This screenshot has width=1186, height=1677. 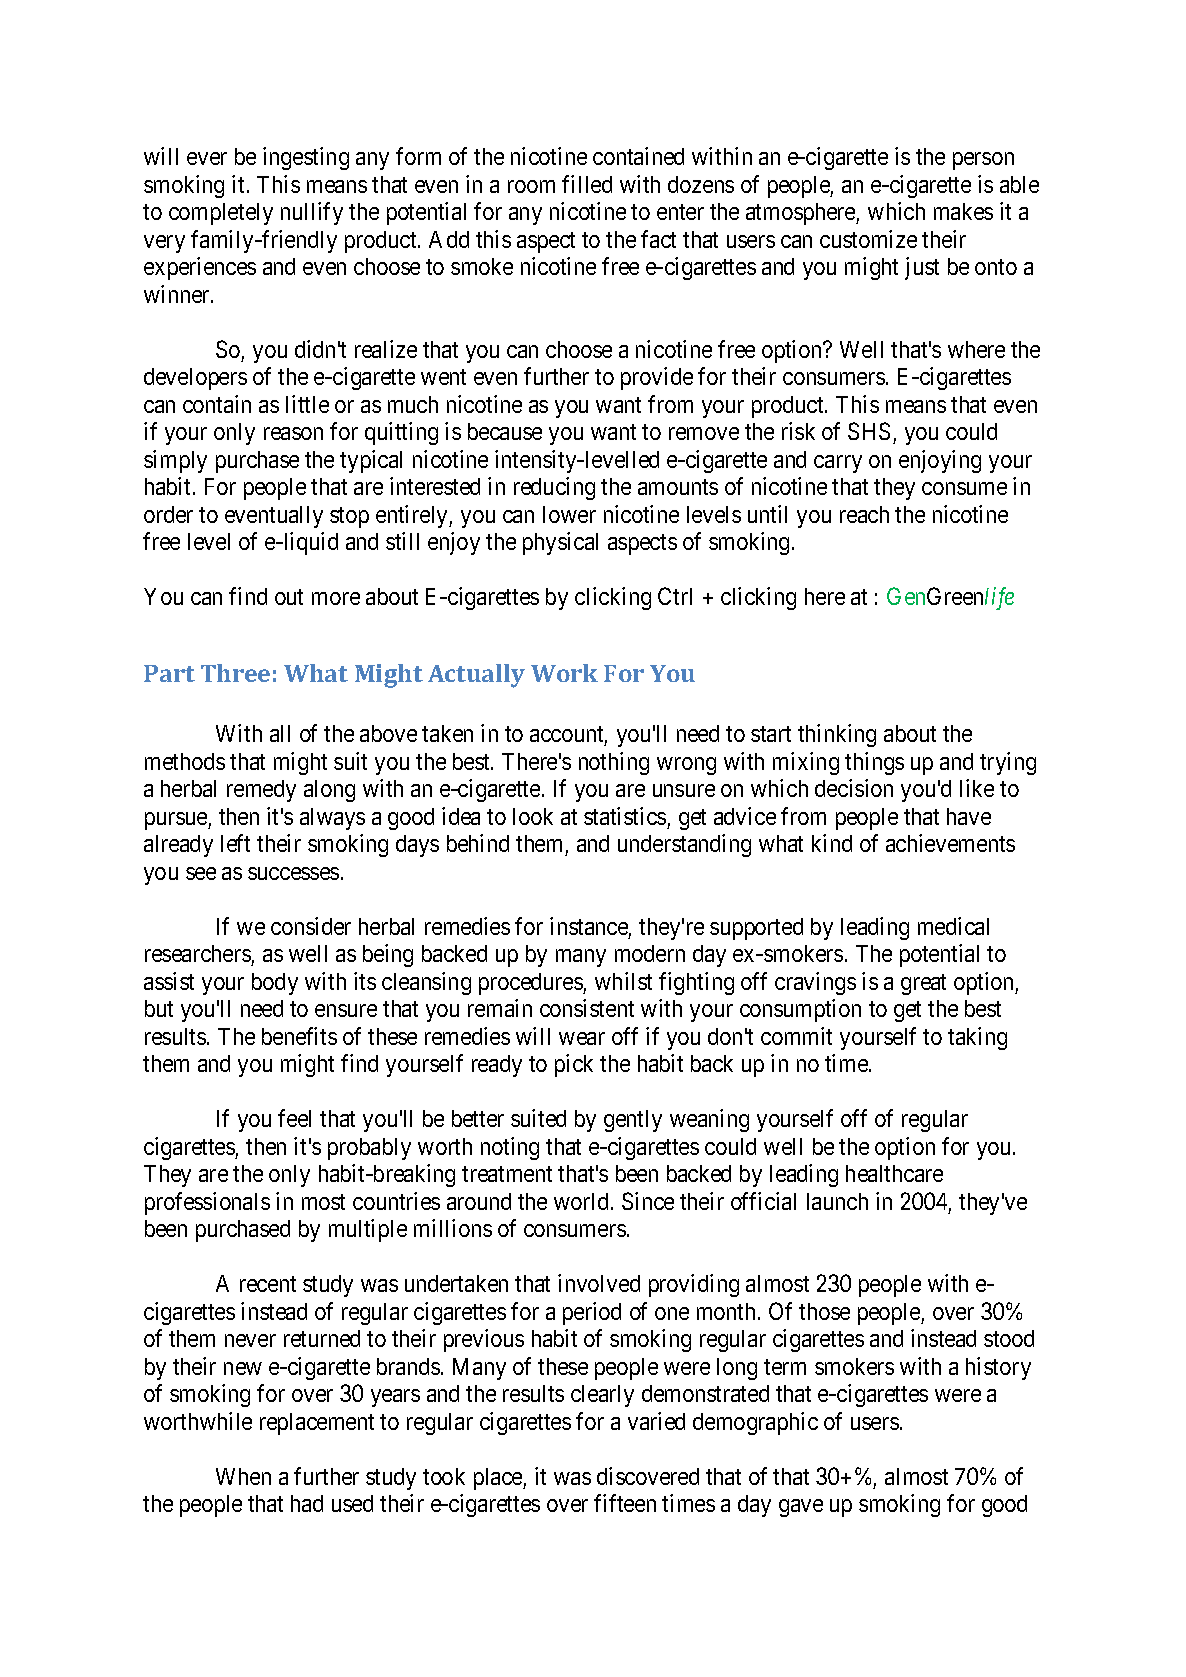 I want to click on gently, so click(x=633, y=1121).
